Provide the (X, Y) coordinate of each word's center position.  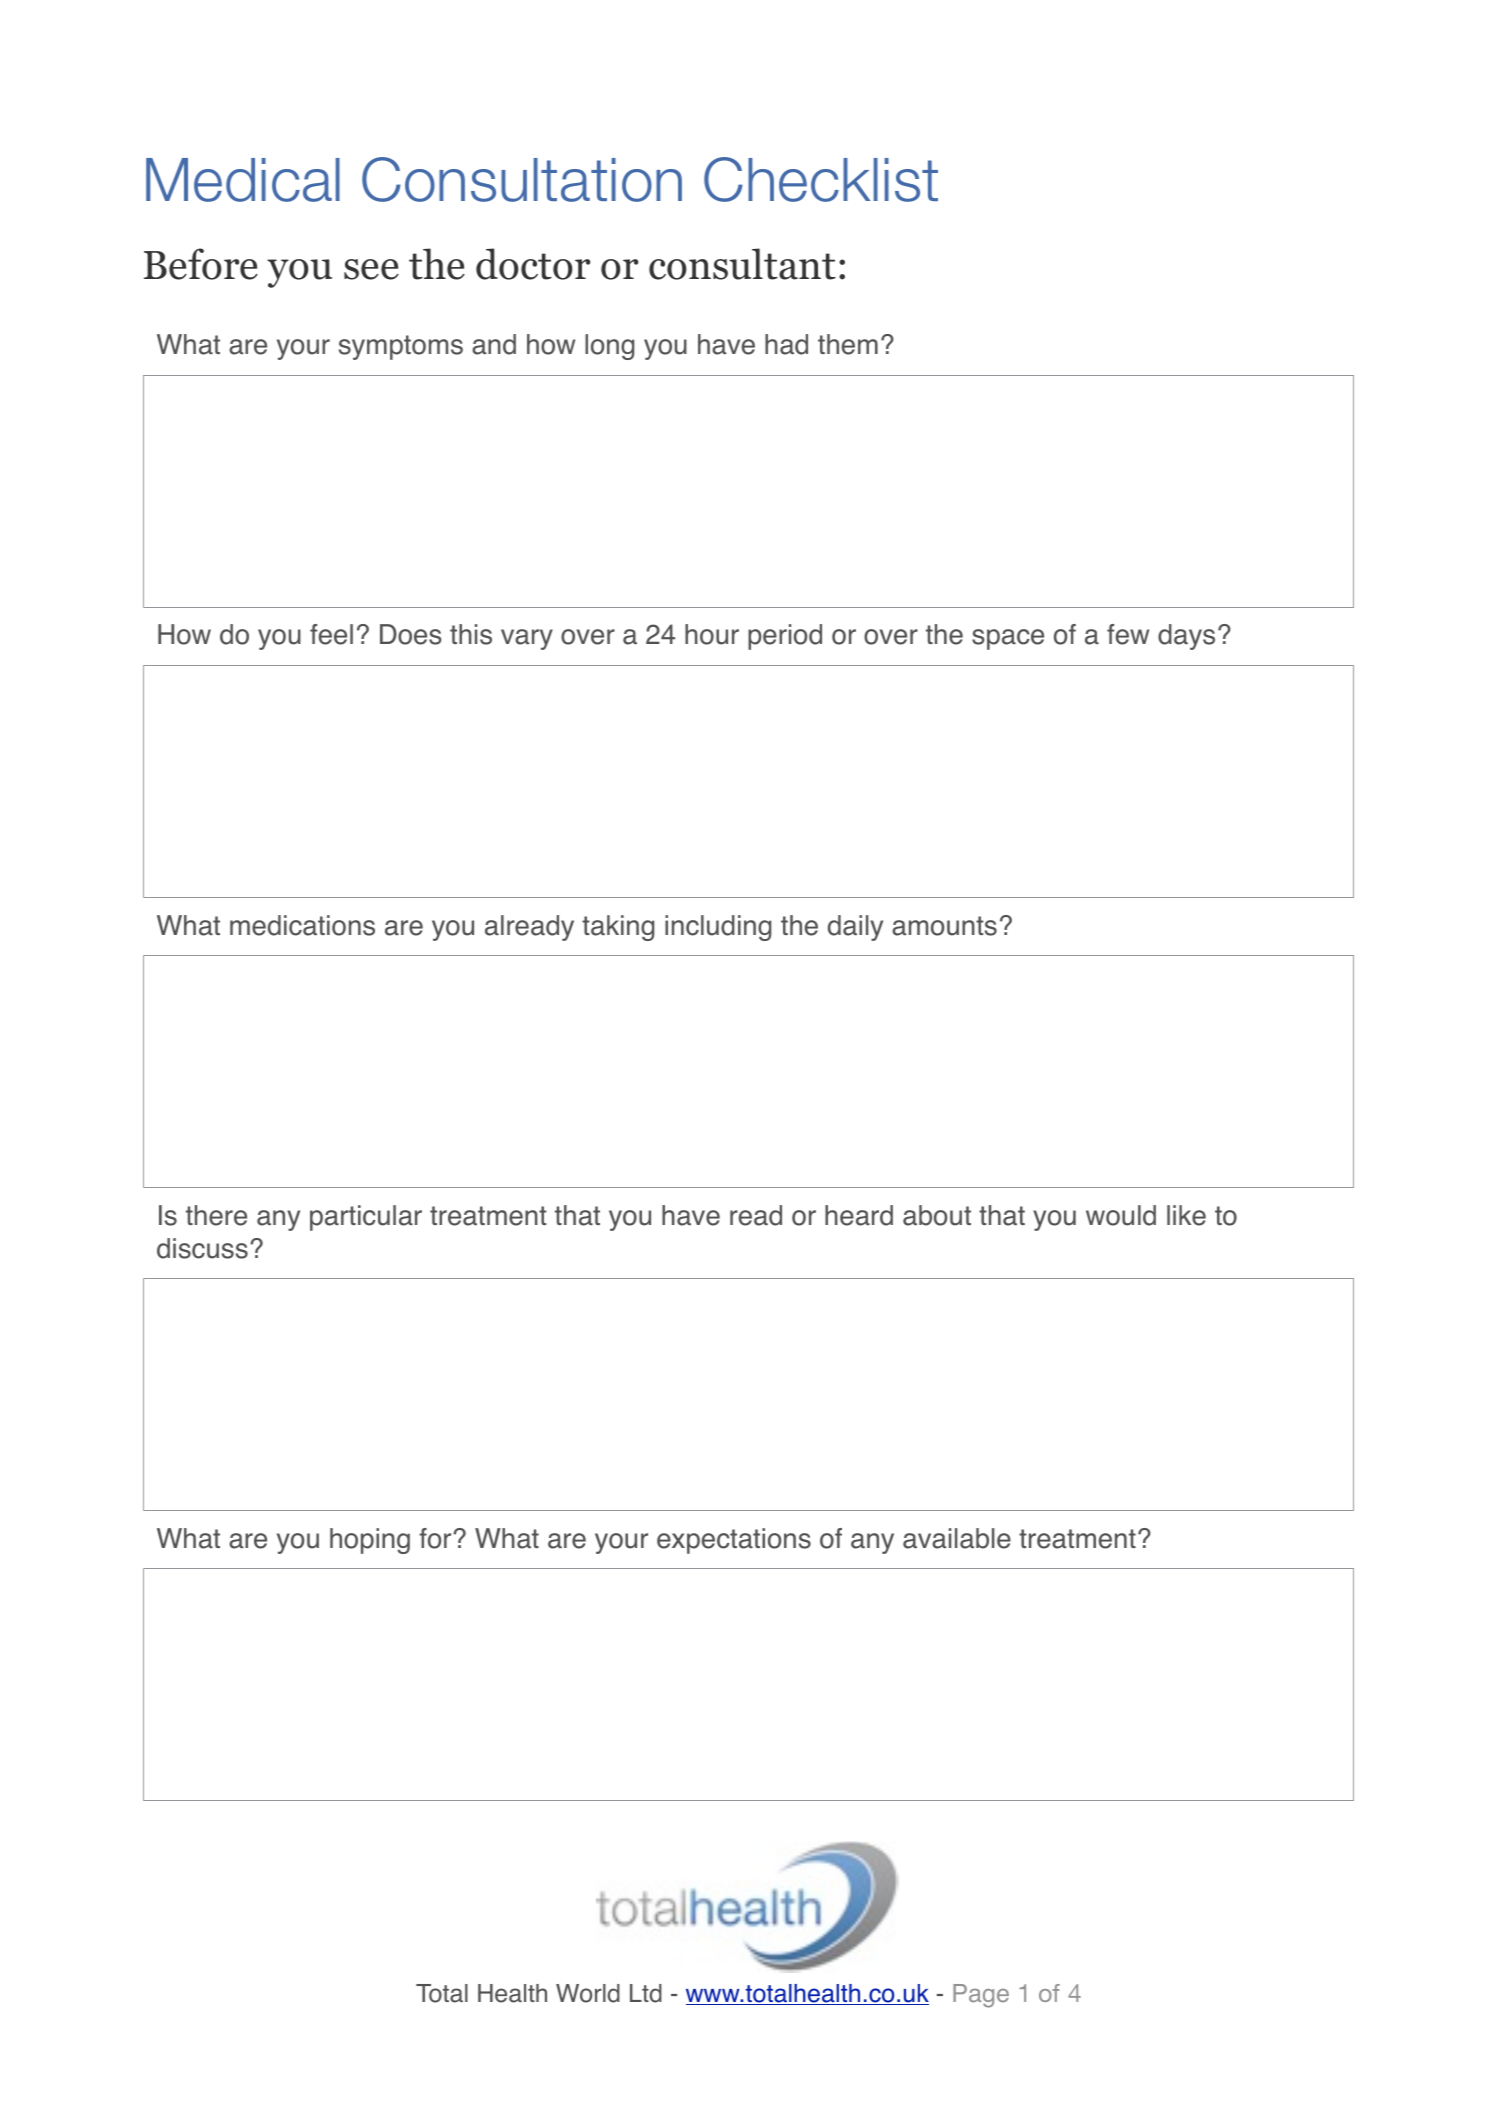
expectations (734, 1541)
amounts (944, 926)
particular (366, 1218)
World (588, 1993)
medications (302, 925)
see (371, 269)
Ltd (646, 1993)
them (848, 344)
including (718, 928)
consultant (742, 264)
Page (981, 1996)
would (1121, 1215)
